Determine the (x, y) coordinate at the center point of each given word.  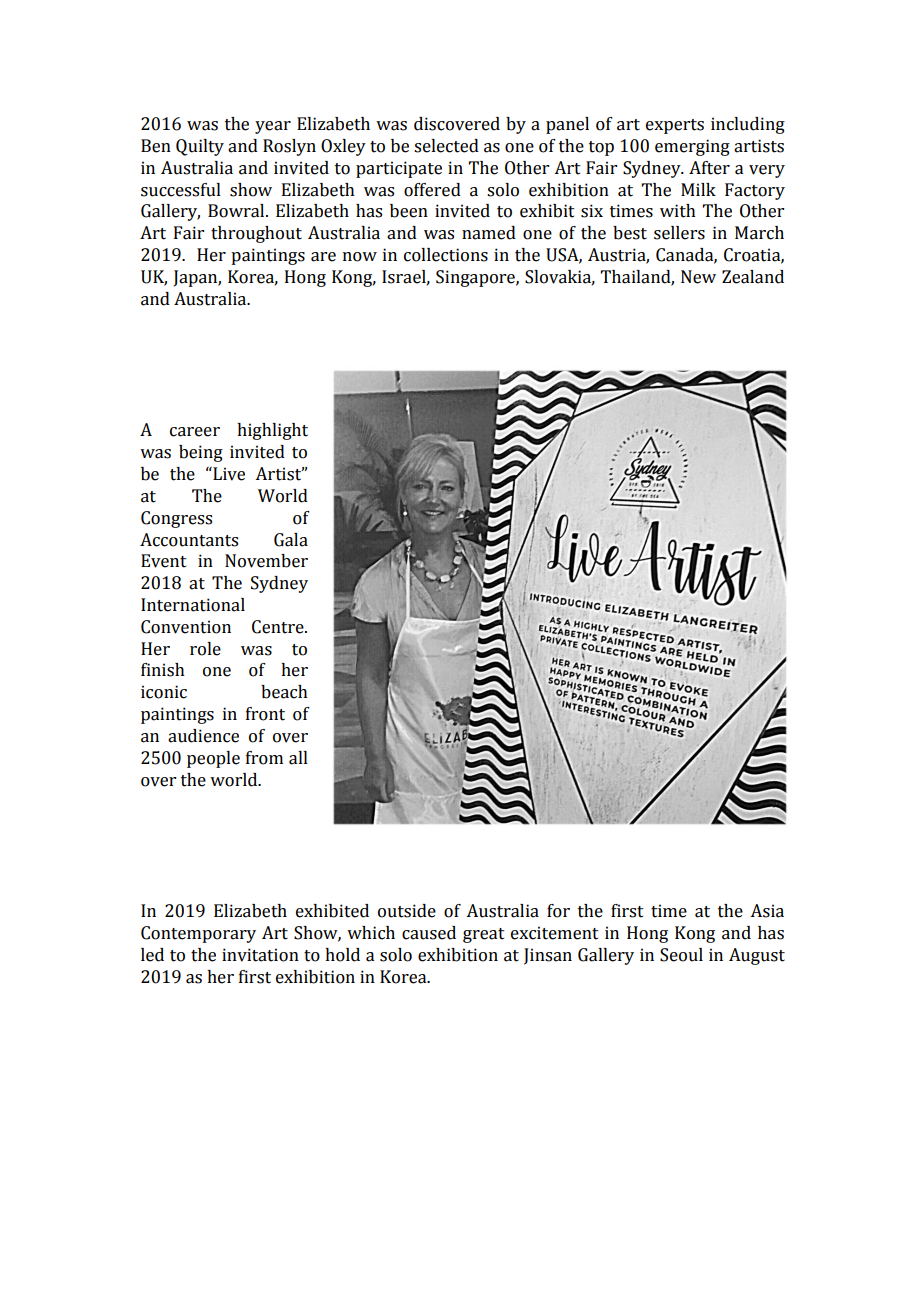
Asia (767, 911)
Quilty (200, 147)
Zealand (753, 277)
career (195, 432)
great (484, 935)
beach (284, 692)
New (698, 277)
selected (446, 146)
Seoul (681, 955)
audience (203, 736)
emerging (692, 147)
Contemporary (198, 934)
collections (446, 255)
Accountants (189, 540)
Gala (291, 540)
